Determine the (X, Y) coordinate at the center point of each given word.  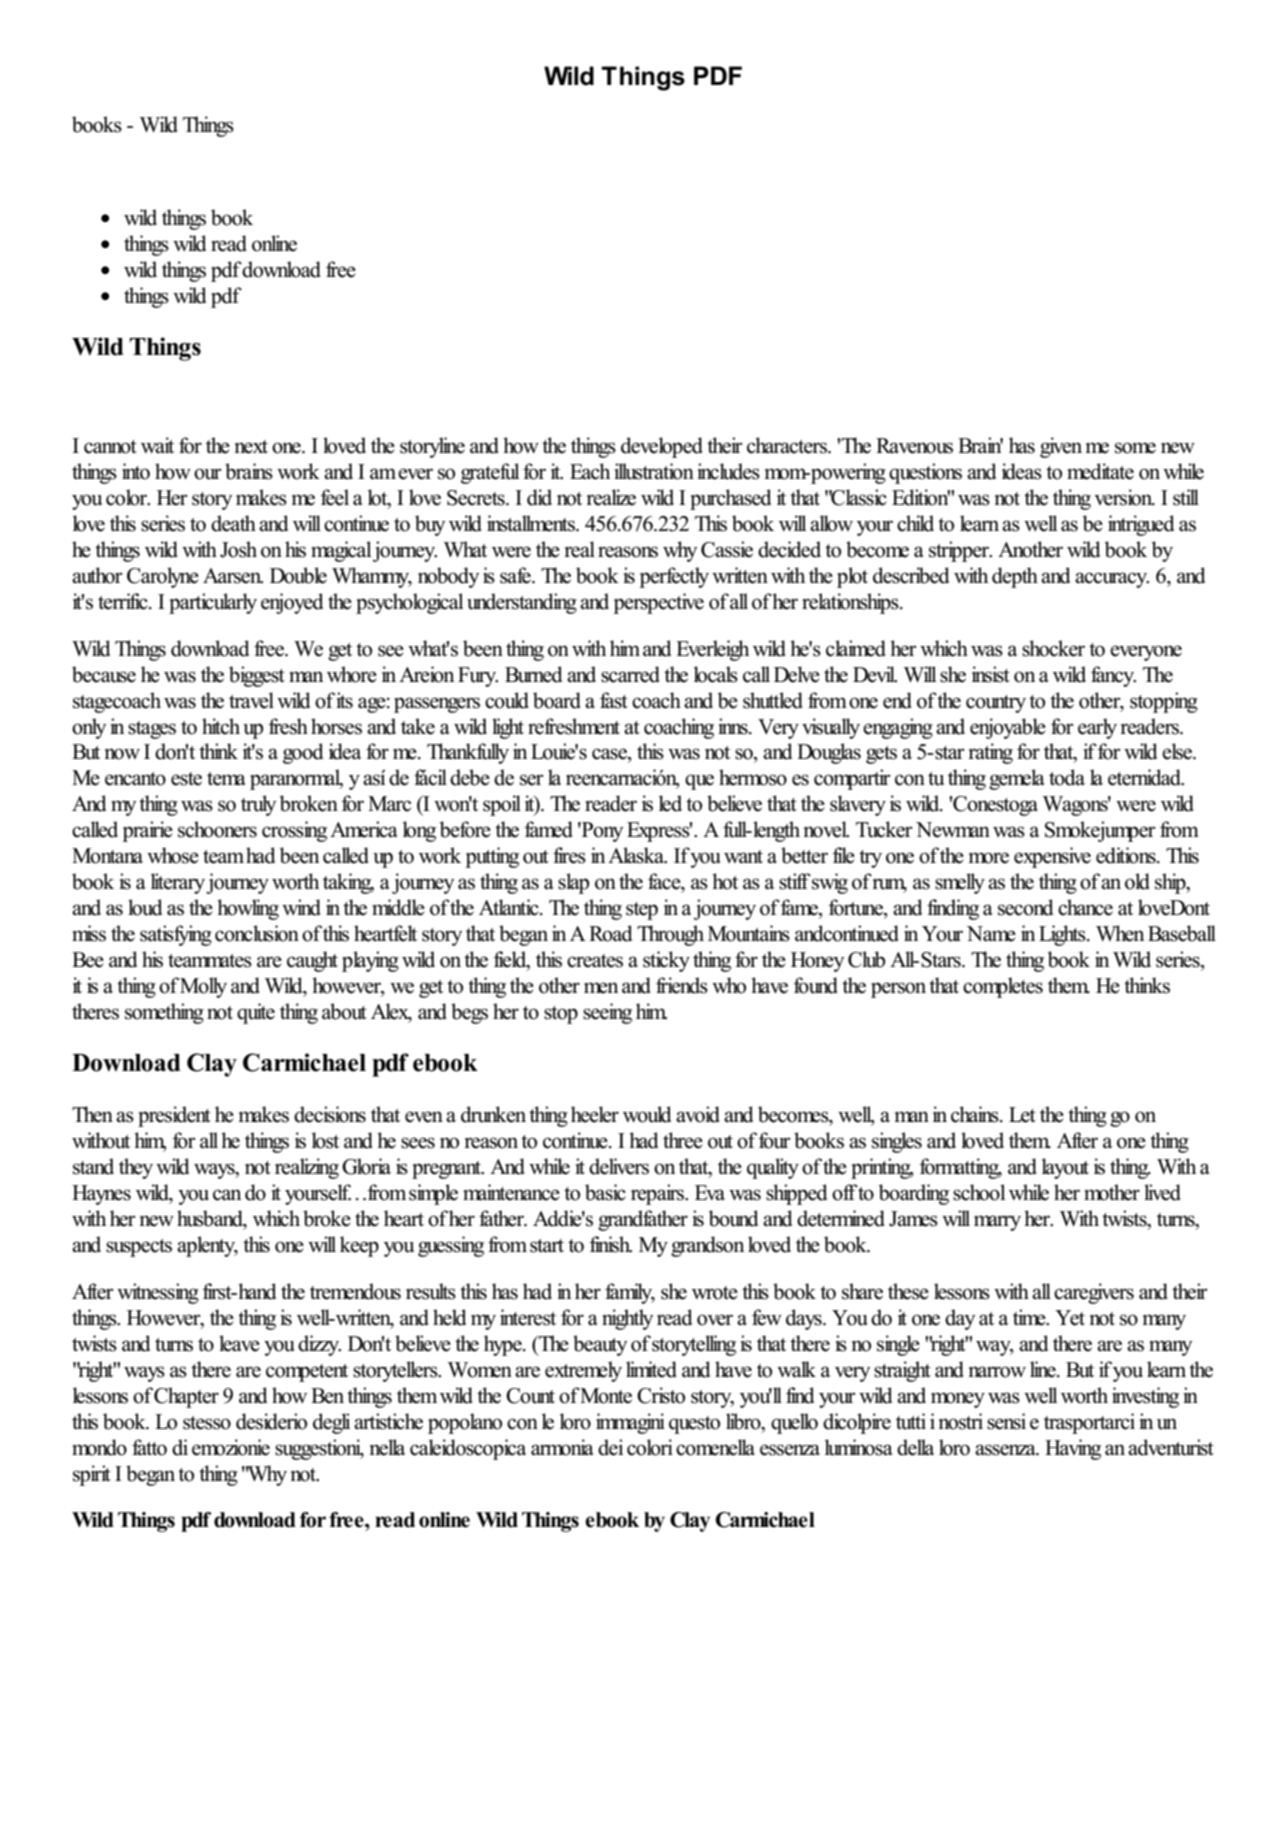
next (251, 447)
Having (1073, 1449)
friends (682, 985)
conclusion (257, 933)
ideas (1022, 471)
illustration (654, 471)
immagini (630, 1423)
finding (953, 909)
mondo (99, 1447)
